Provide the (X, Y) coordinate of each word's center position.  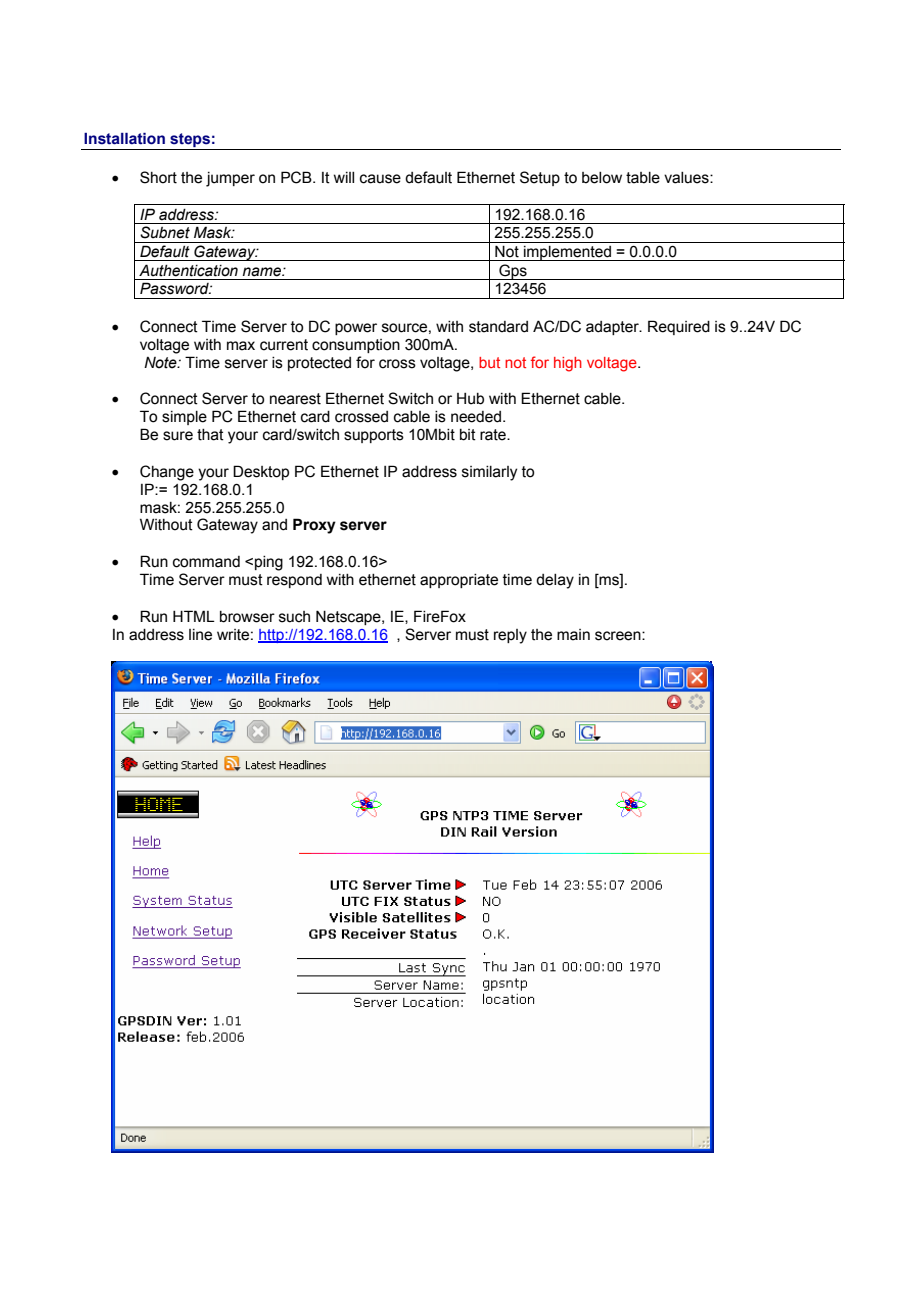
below (602, 178)
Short (158, 177)
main (573, 635)
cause (380, 179)
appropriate (459, 581)
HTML (194, 616)
